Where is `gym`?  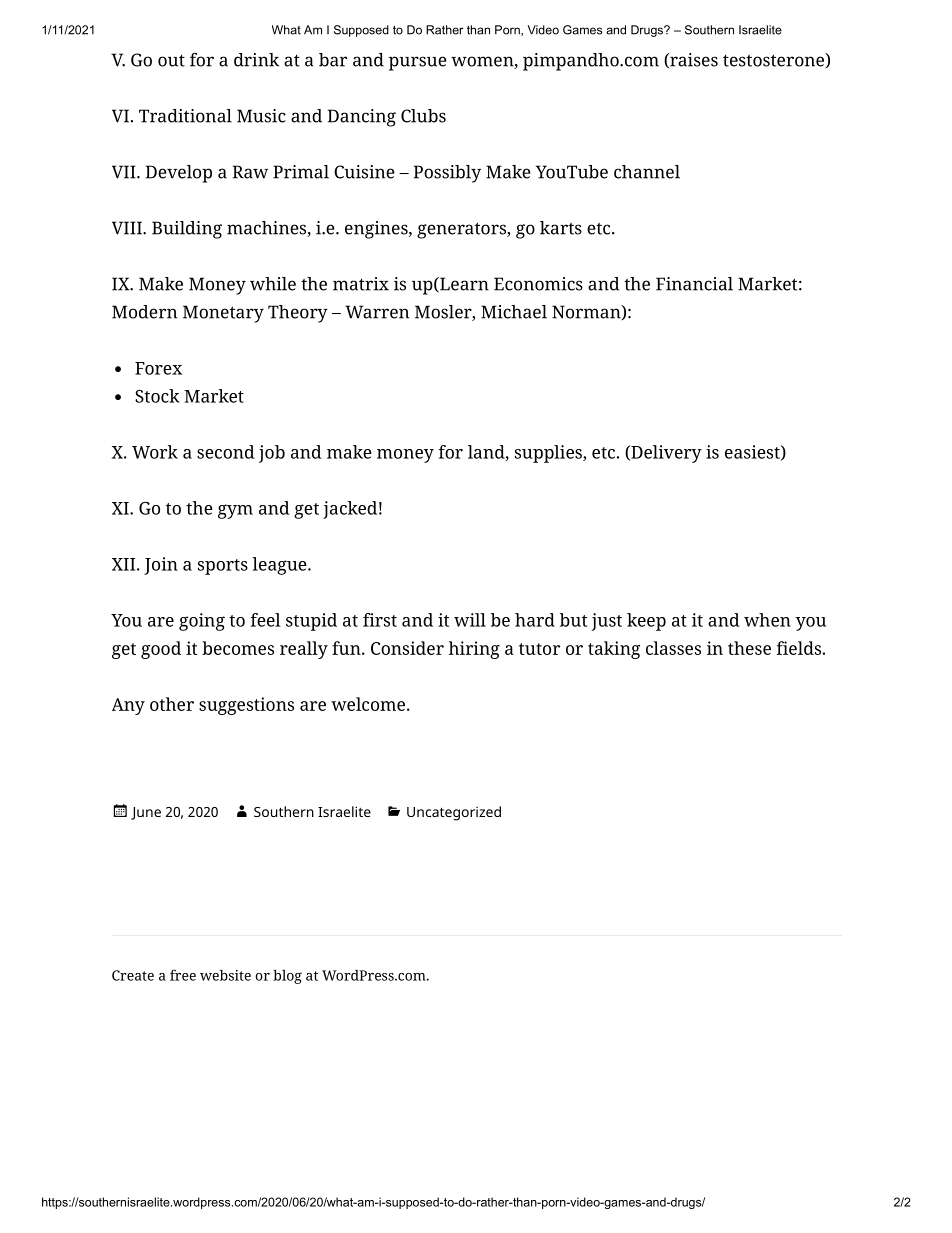
gym is located at coordinates (235, 511).
